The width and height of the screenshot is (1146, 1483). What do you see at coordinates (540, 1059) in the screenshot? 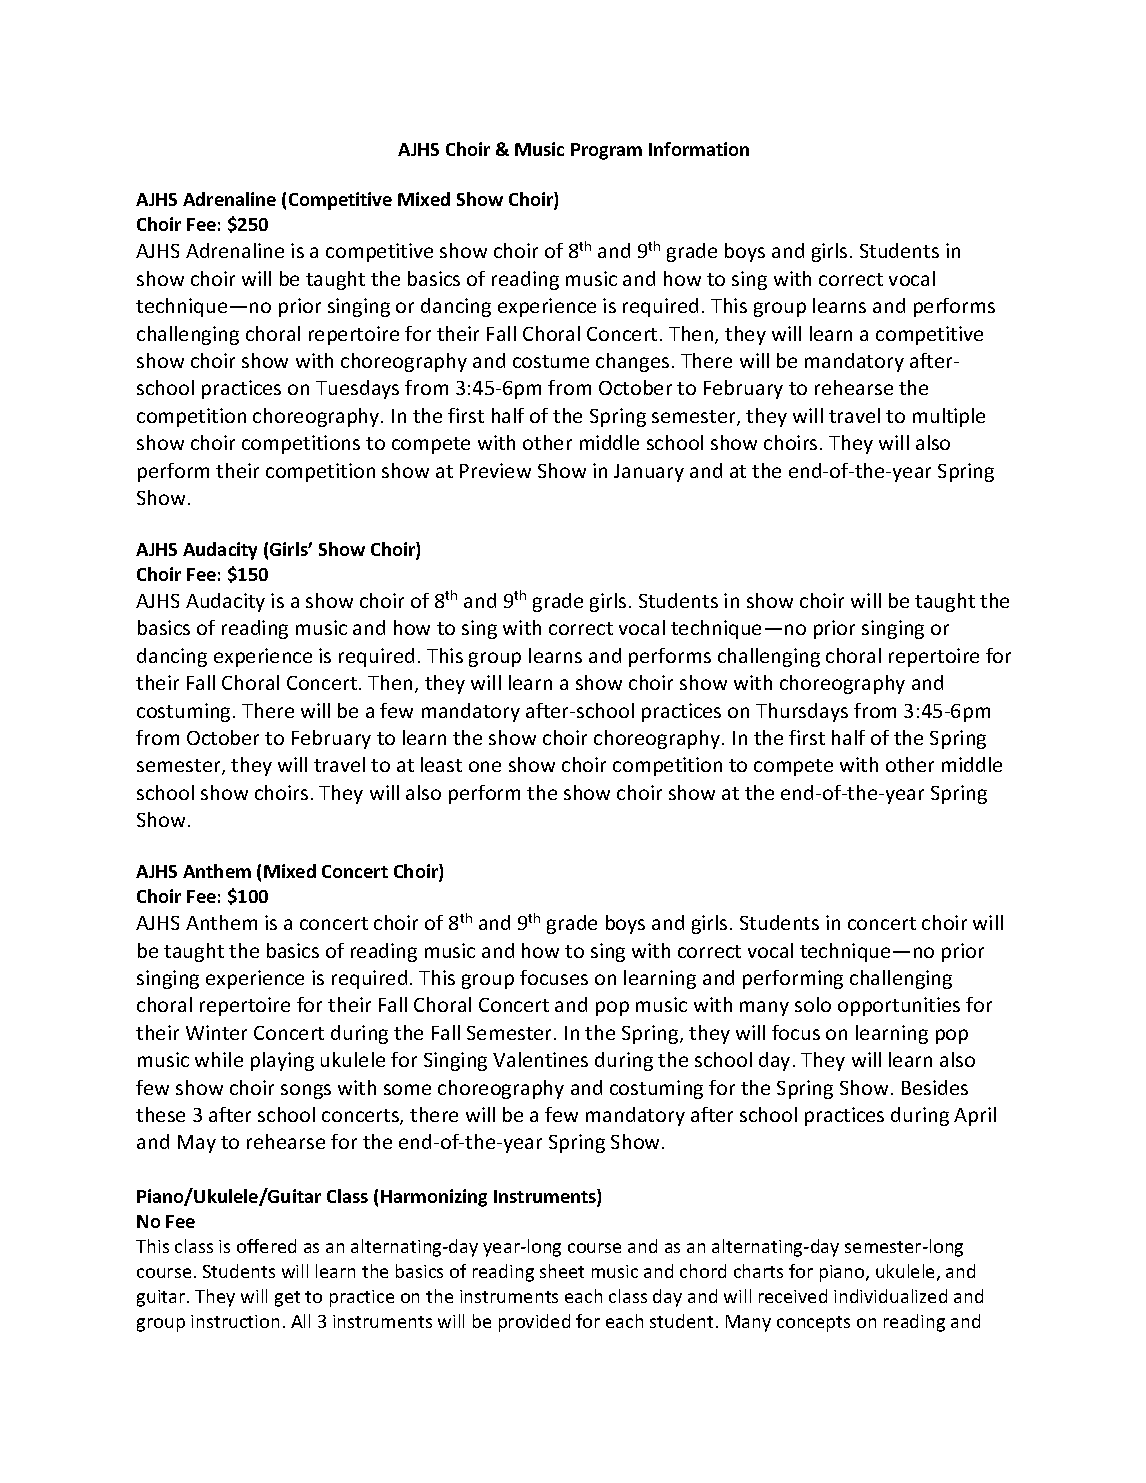
I see `Valentines` at bounding box center [540, 1059].
